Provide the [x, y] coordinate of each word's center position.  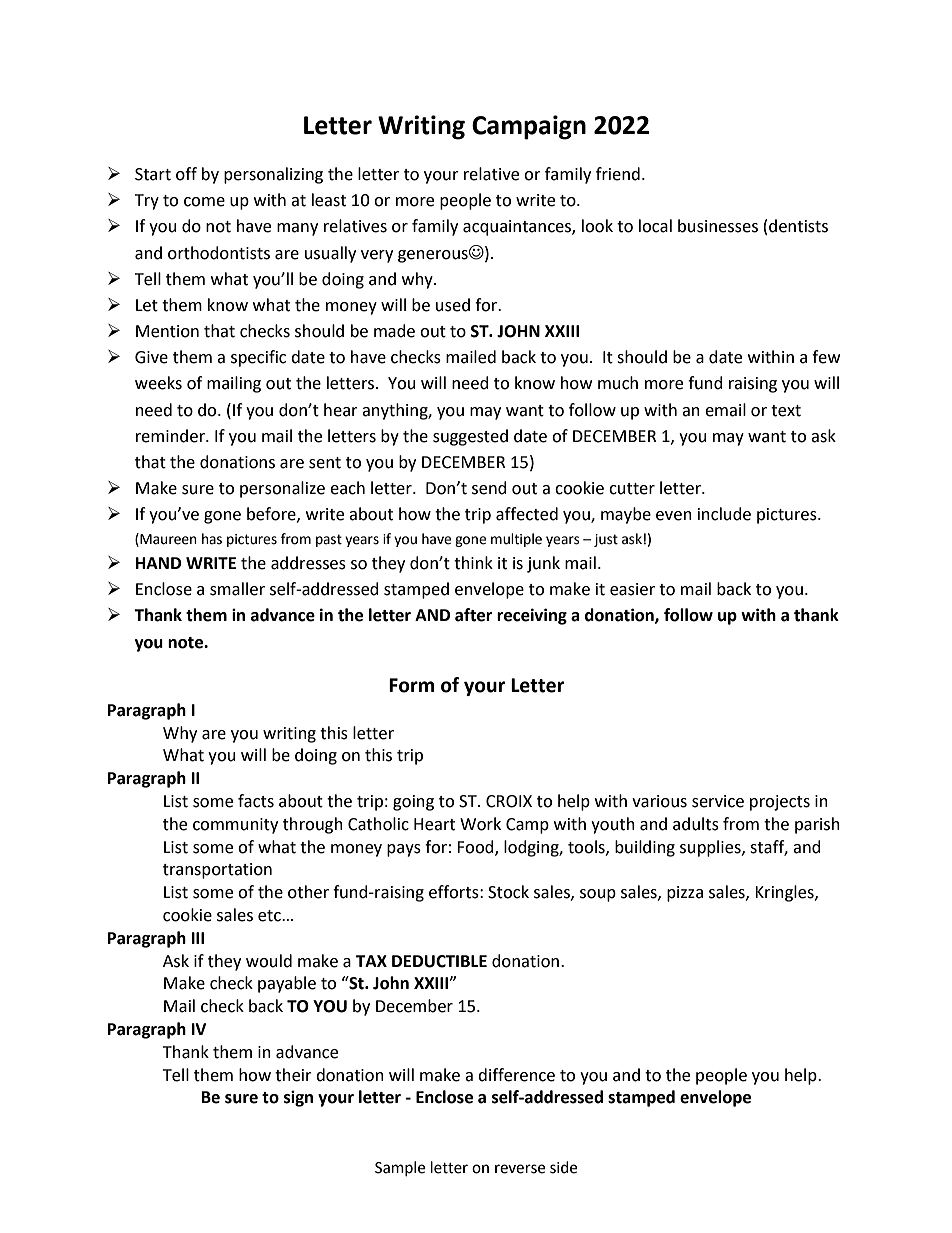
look [597, 226]
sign [298, 1098]
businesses [718, 226]
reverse [520, 1169]
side [563, 1167]
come [204, 202]
